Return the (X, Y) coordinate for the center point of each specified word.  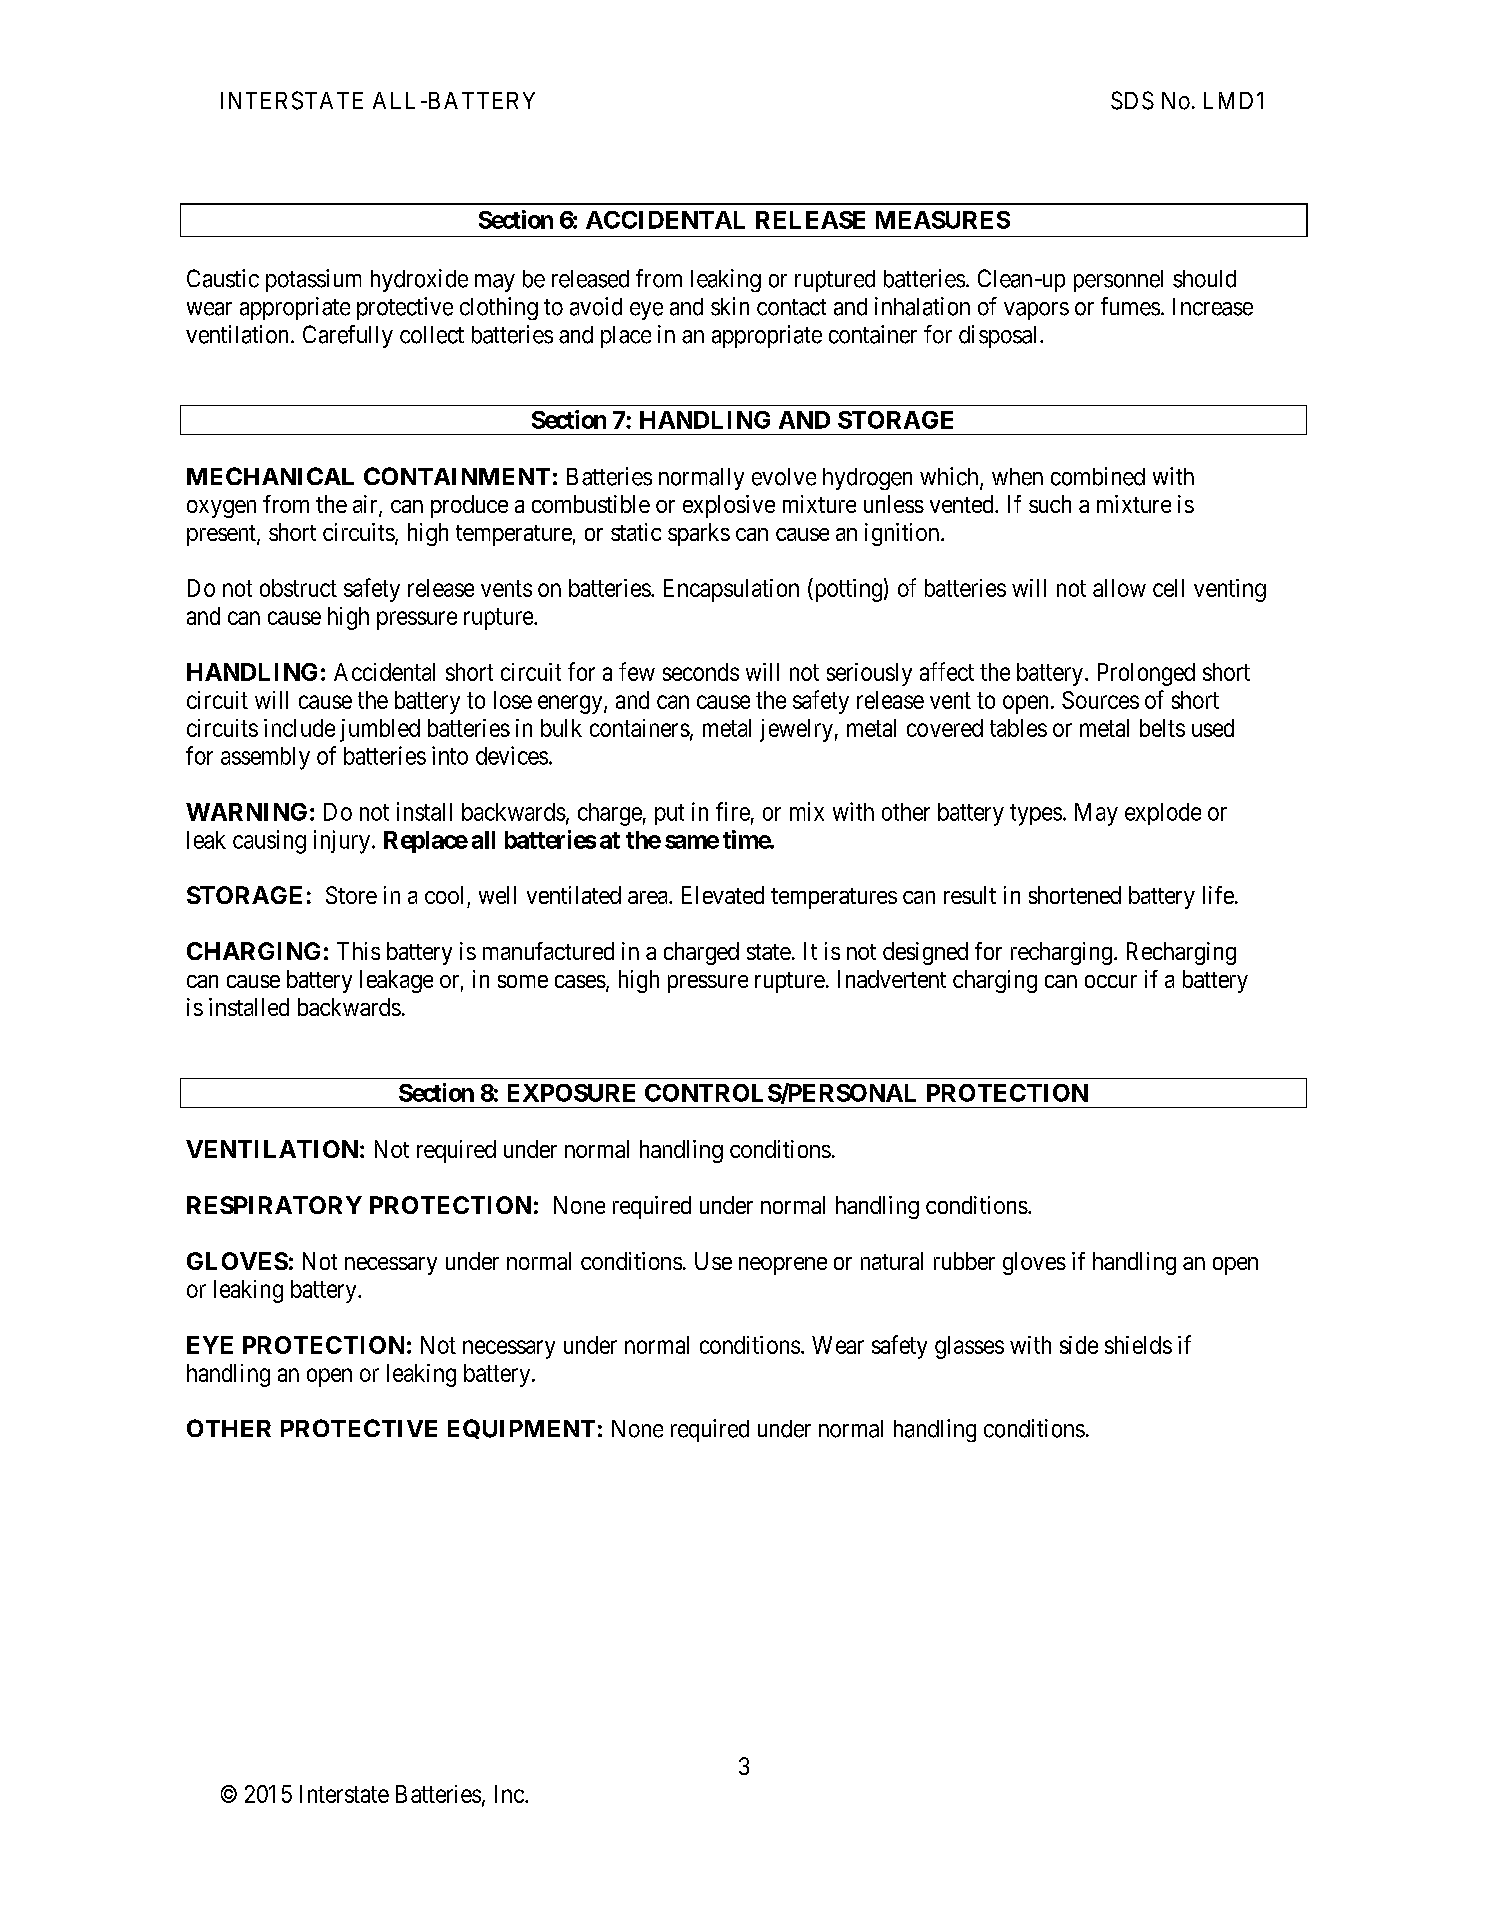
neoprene (783, 1266)
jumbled (380, 730)
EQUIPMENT (521, 1429)
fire (733, 811)
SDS (1132, 100)
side (1079, 1345)
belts (1162, 728)
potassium (313, 280)
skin (730, 306)
